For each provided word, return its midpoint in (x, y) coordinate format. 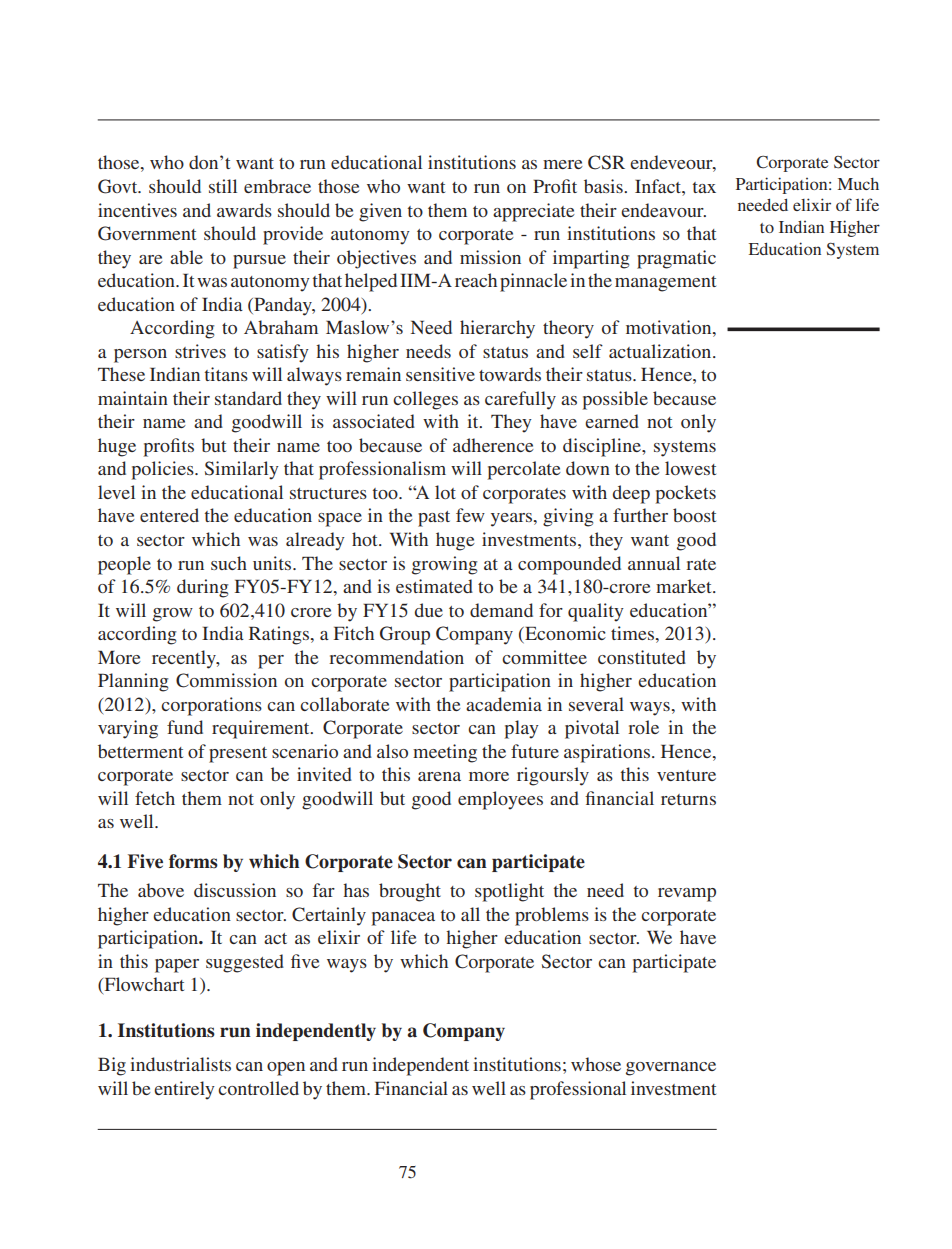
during (202, 588)
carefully (520, 400)
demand (501, 610)
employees (500, 800)
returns (688, 799)
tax (704, 187)
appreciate (534, 212)
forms (193, 861)
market (685, 586)
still (223, 186)
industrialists (180, 1064)
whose (596, 1064)
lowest (690, 468)
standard (248, 398)
